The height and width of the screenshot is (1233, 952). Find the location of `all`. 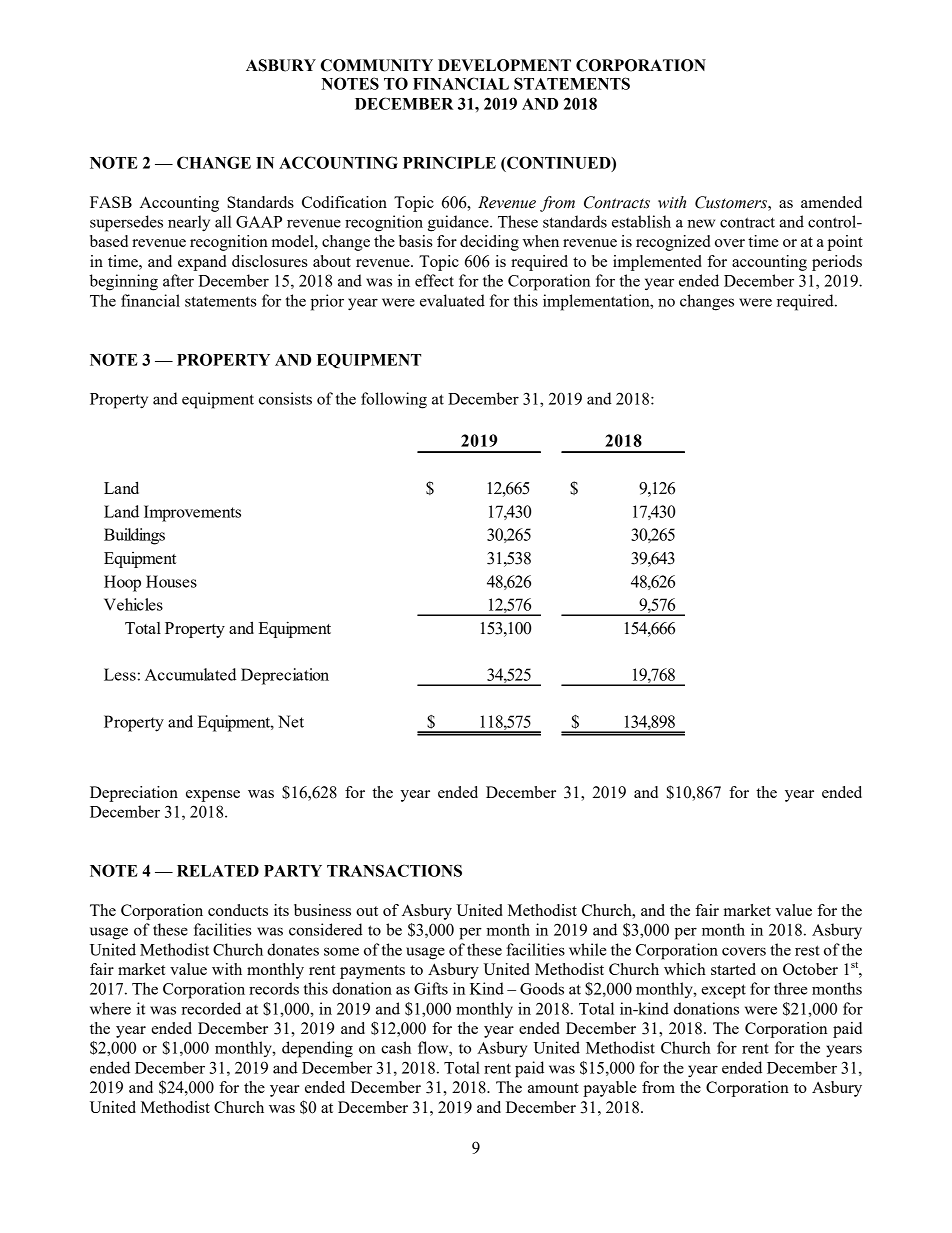

all is located at coordinates (223, 221).
